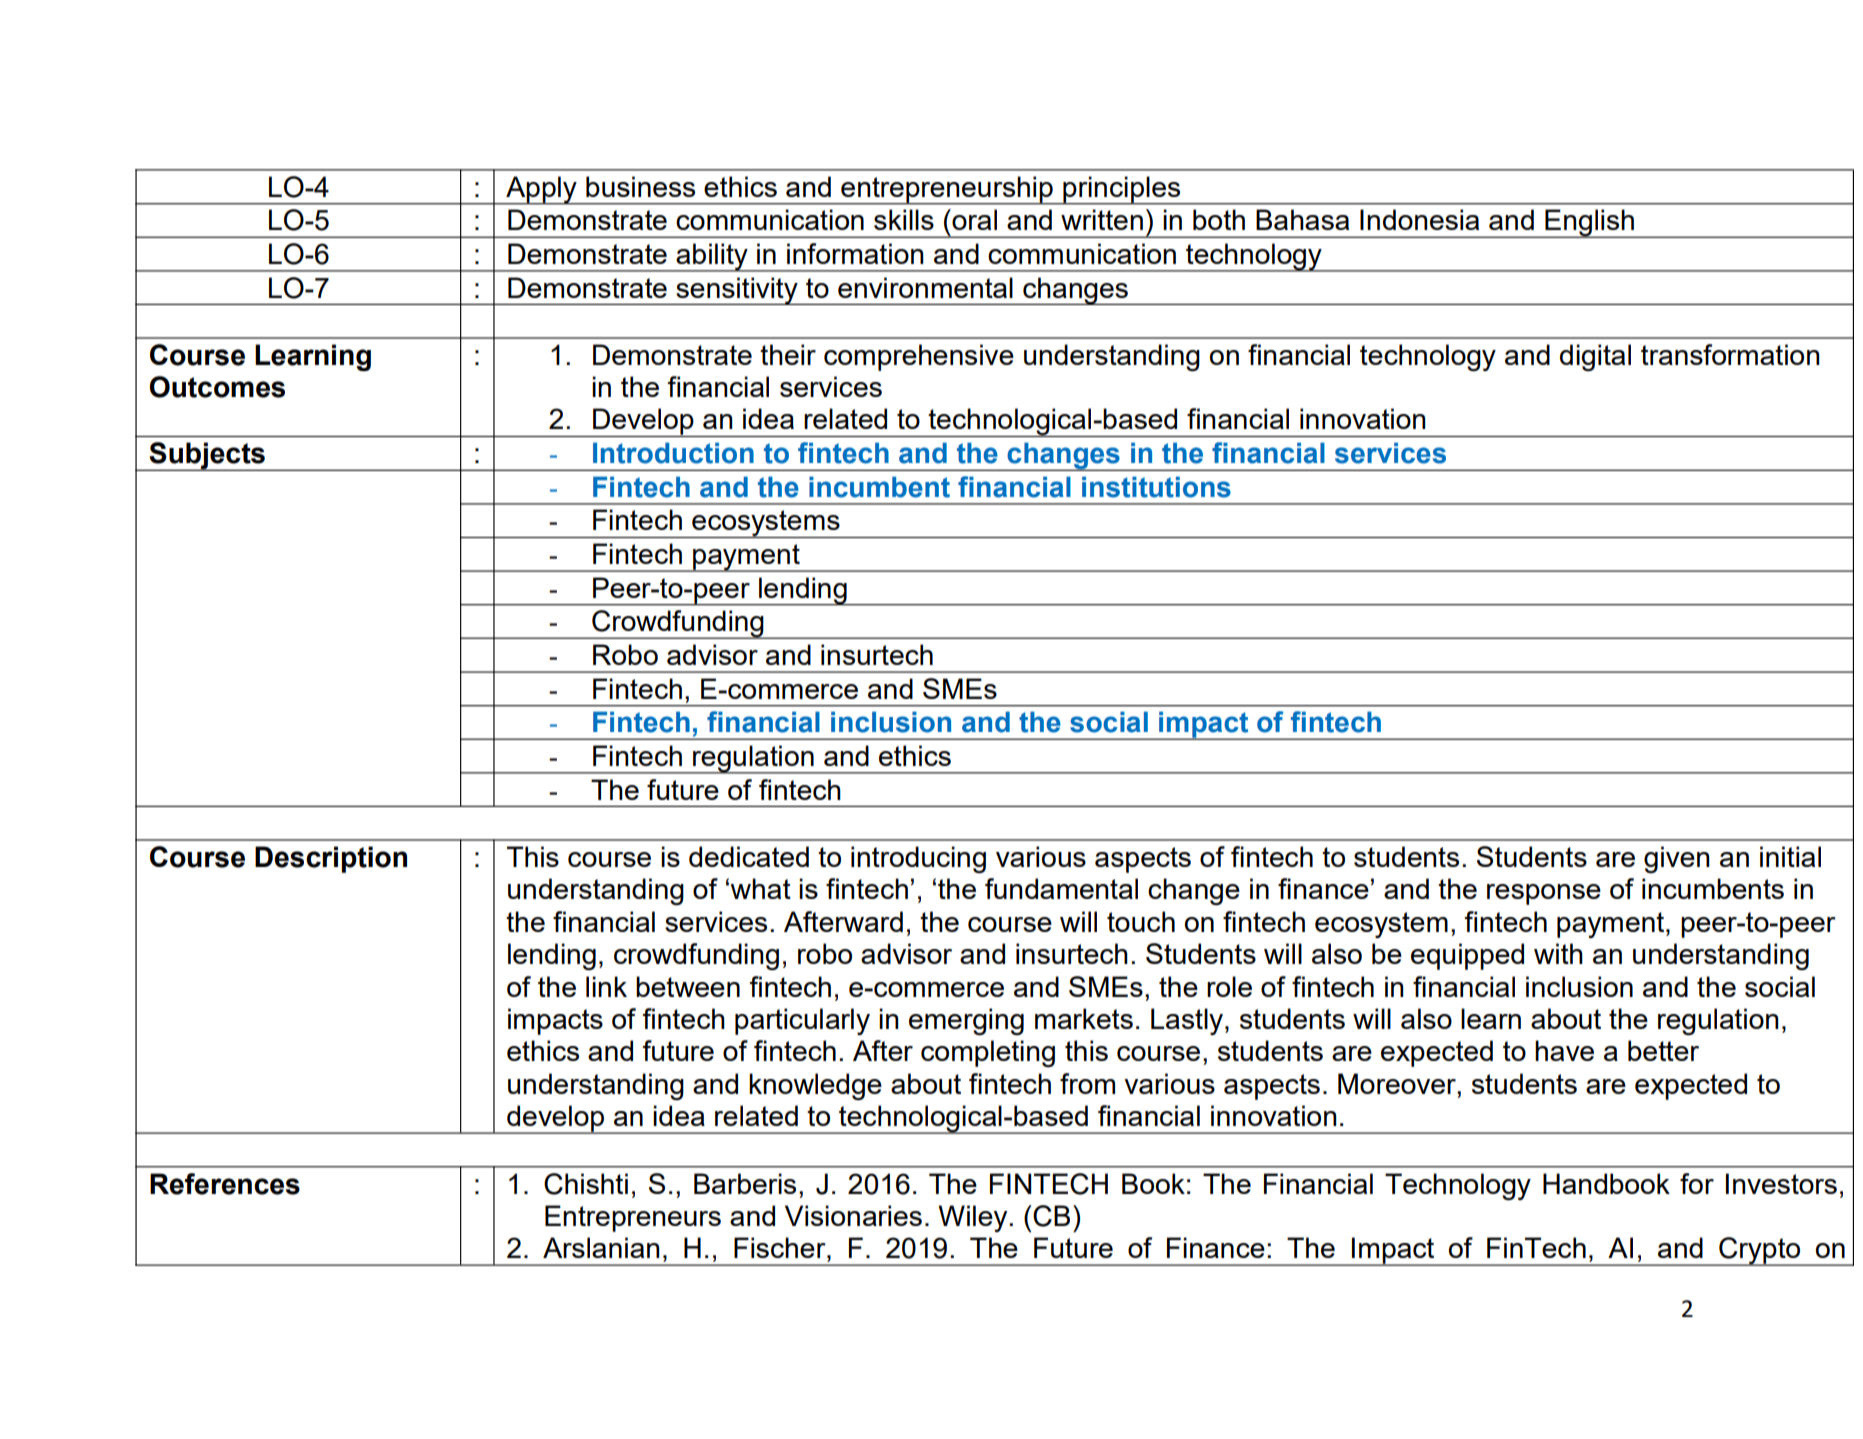 The width and height of the document is (1863, 1439). I want to click on digital, so click(1595, 357).
